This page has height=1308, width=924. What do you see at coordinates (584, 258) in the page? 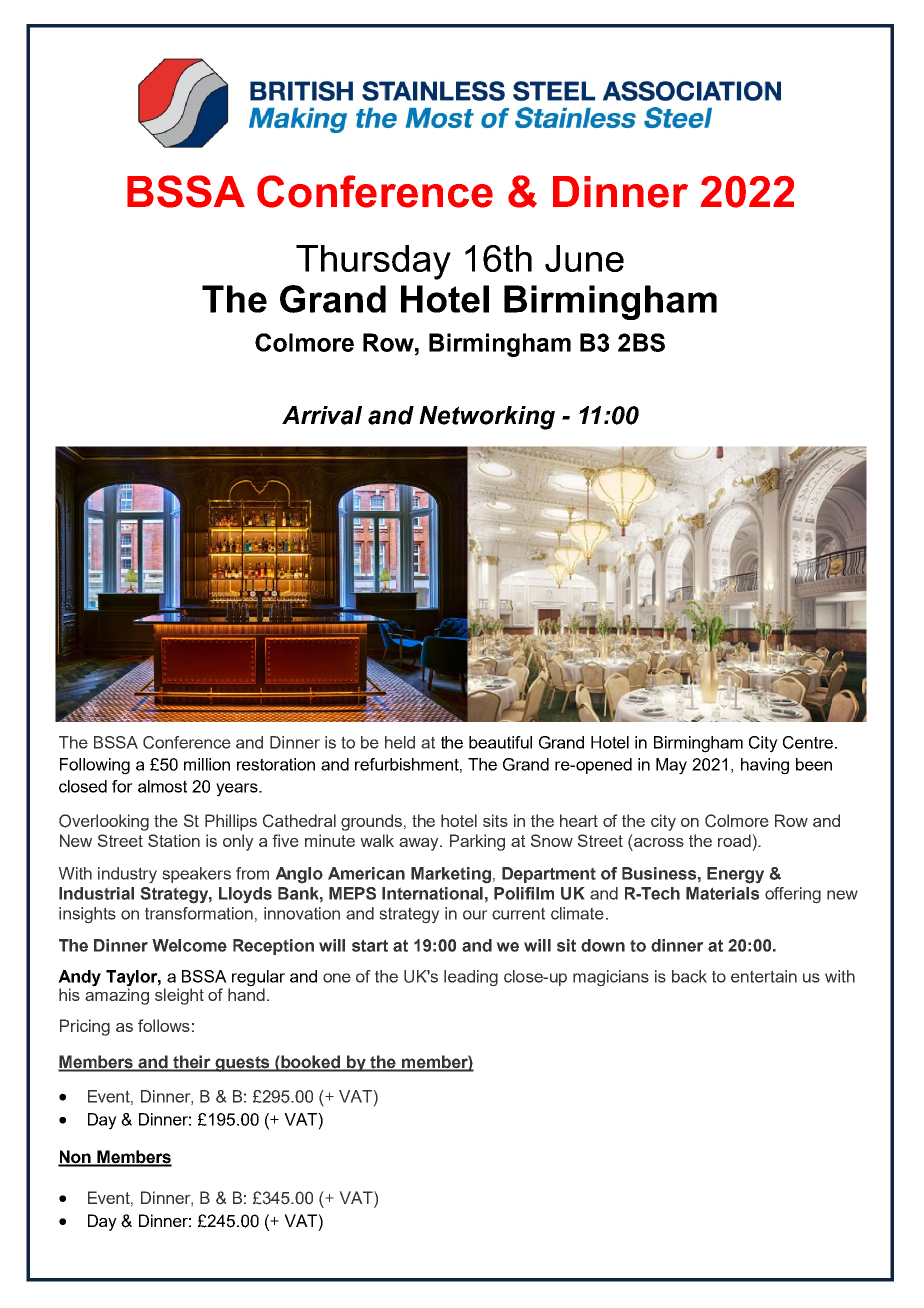
I see `June` at bounding box center [584, 258].
